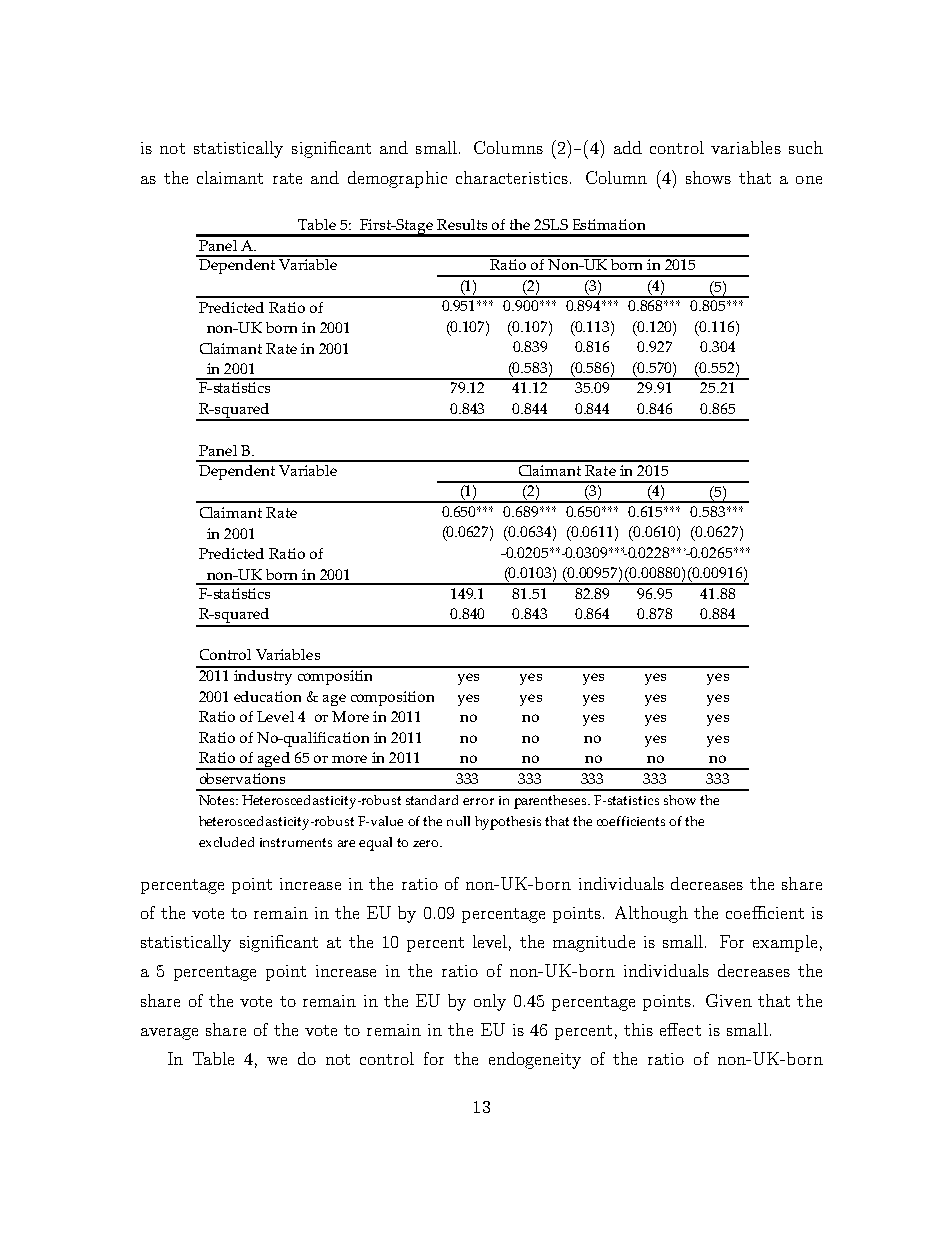 The height and width of the screenshot is (1233, 952). Describe the element at coordinates (609, 224) in the screenshot. I see `Estimation` at that location.
